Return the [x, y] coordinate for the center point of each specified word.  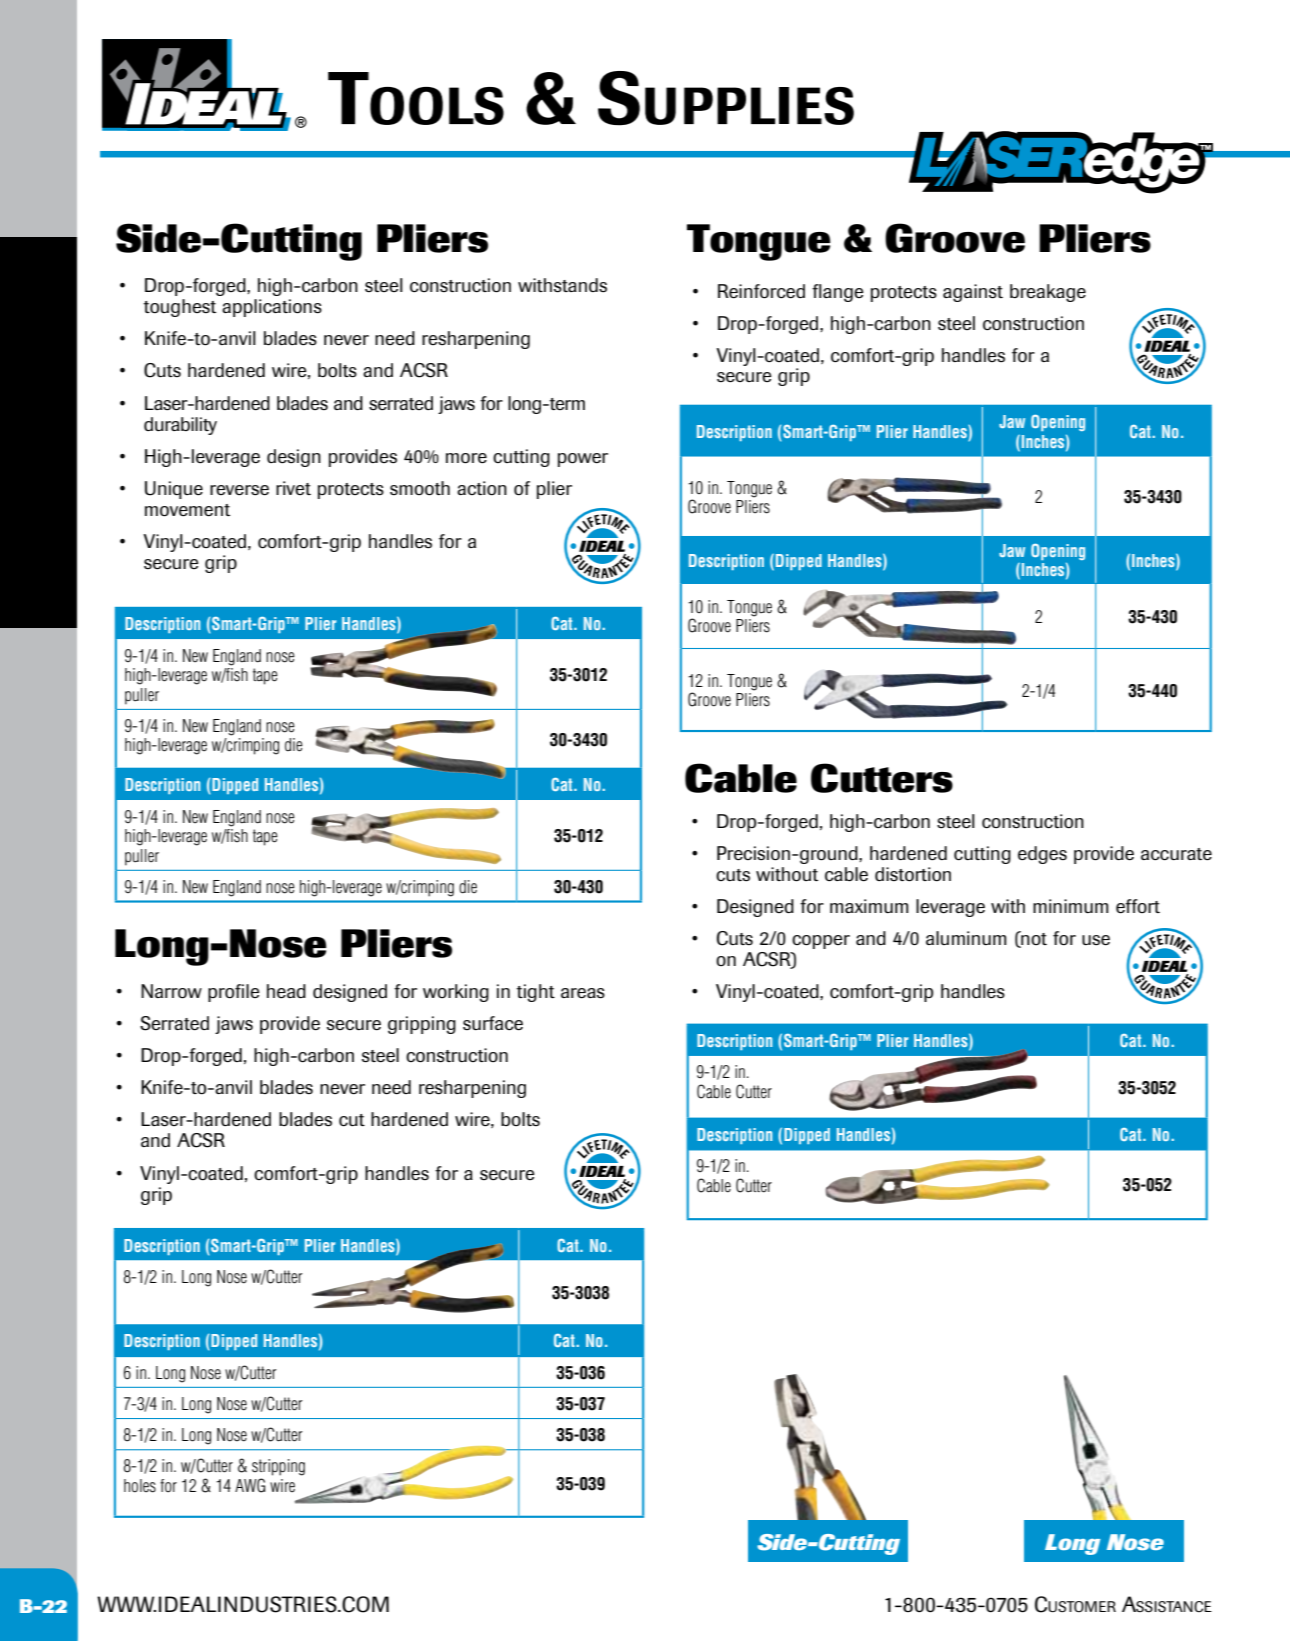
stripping [278, 1467]
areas [583, 993]
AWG [250, 1485]
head [286, 991]
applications [272, 308]
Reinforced [761, 291]
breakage [1048, 293]
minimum [1071, 906]
